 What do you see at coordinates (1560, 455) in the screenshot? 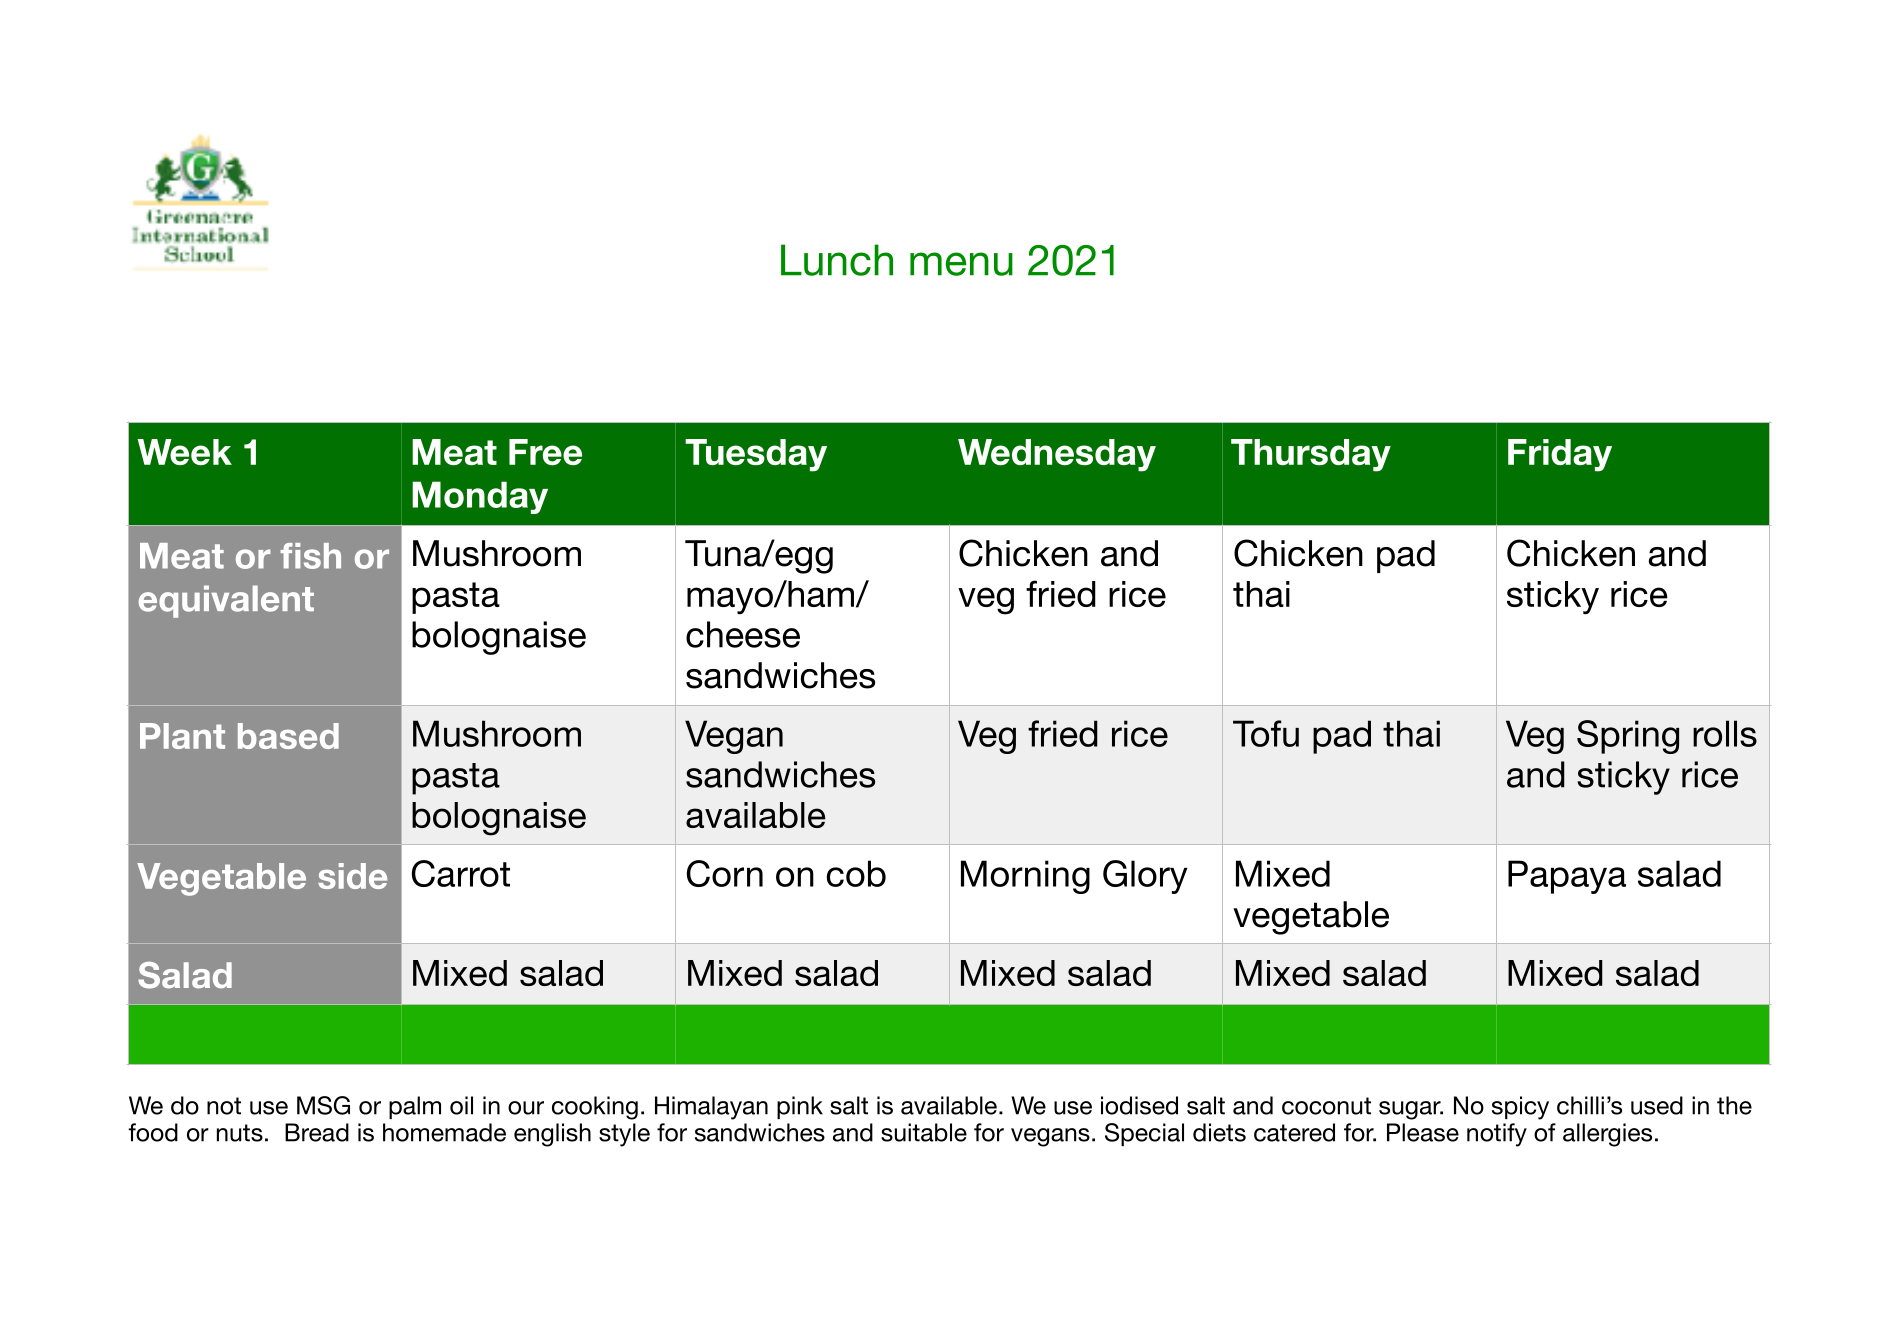
I see `Friday` at bounding box center [1560, 455].
